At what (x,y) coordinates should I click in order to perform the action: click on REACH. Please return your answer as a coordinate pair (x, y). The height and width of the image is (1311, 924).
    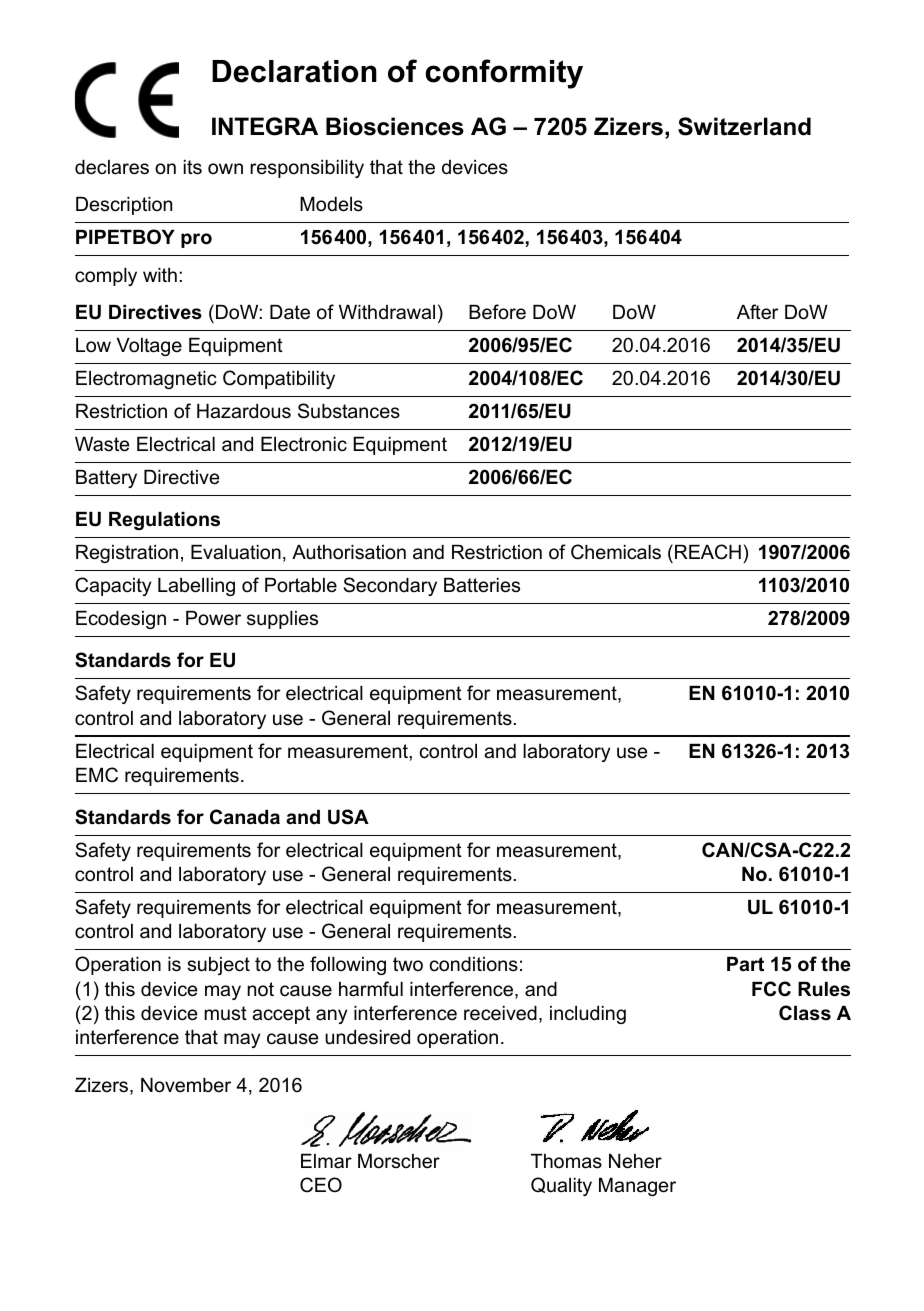
    Looking at the image, I should click on (708, 552).
